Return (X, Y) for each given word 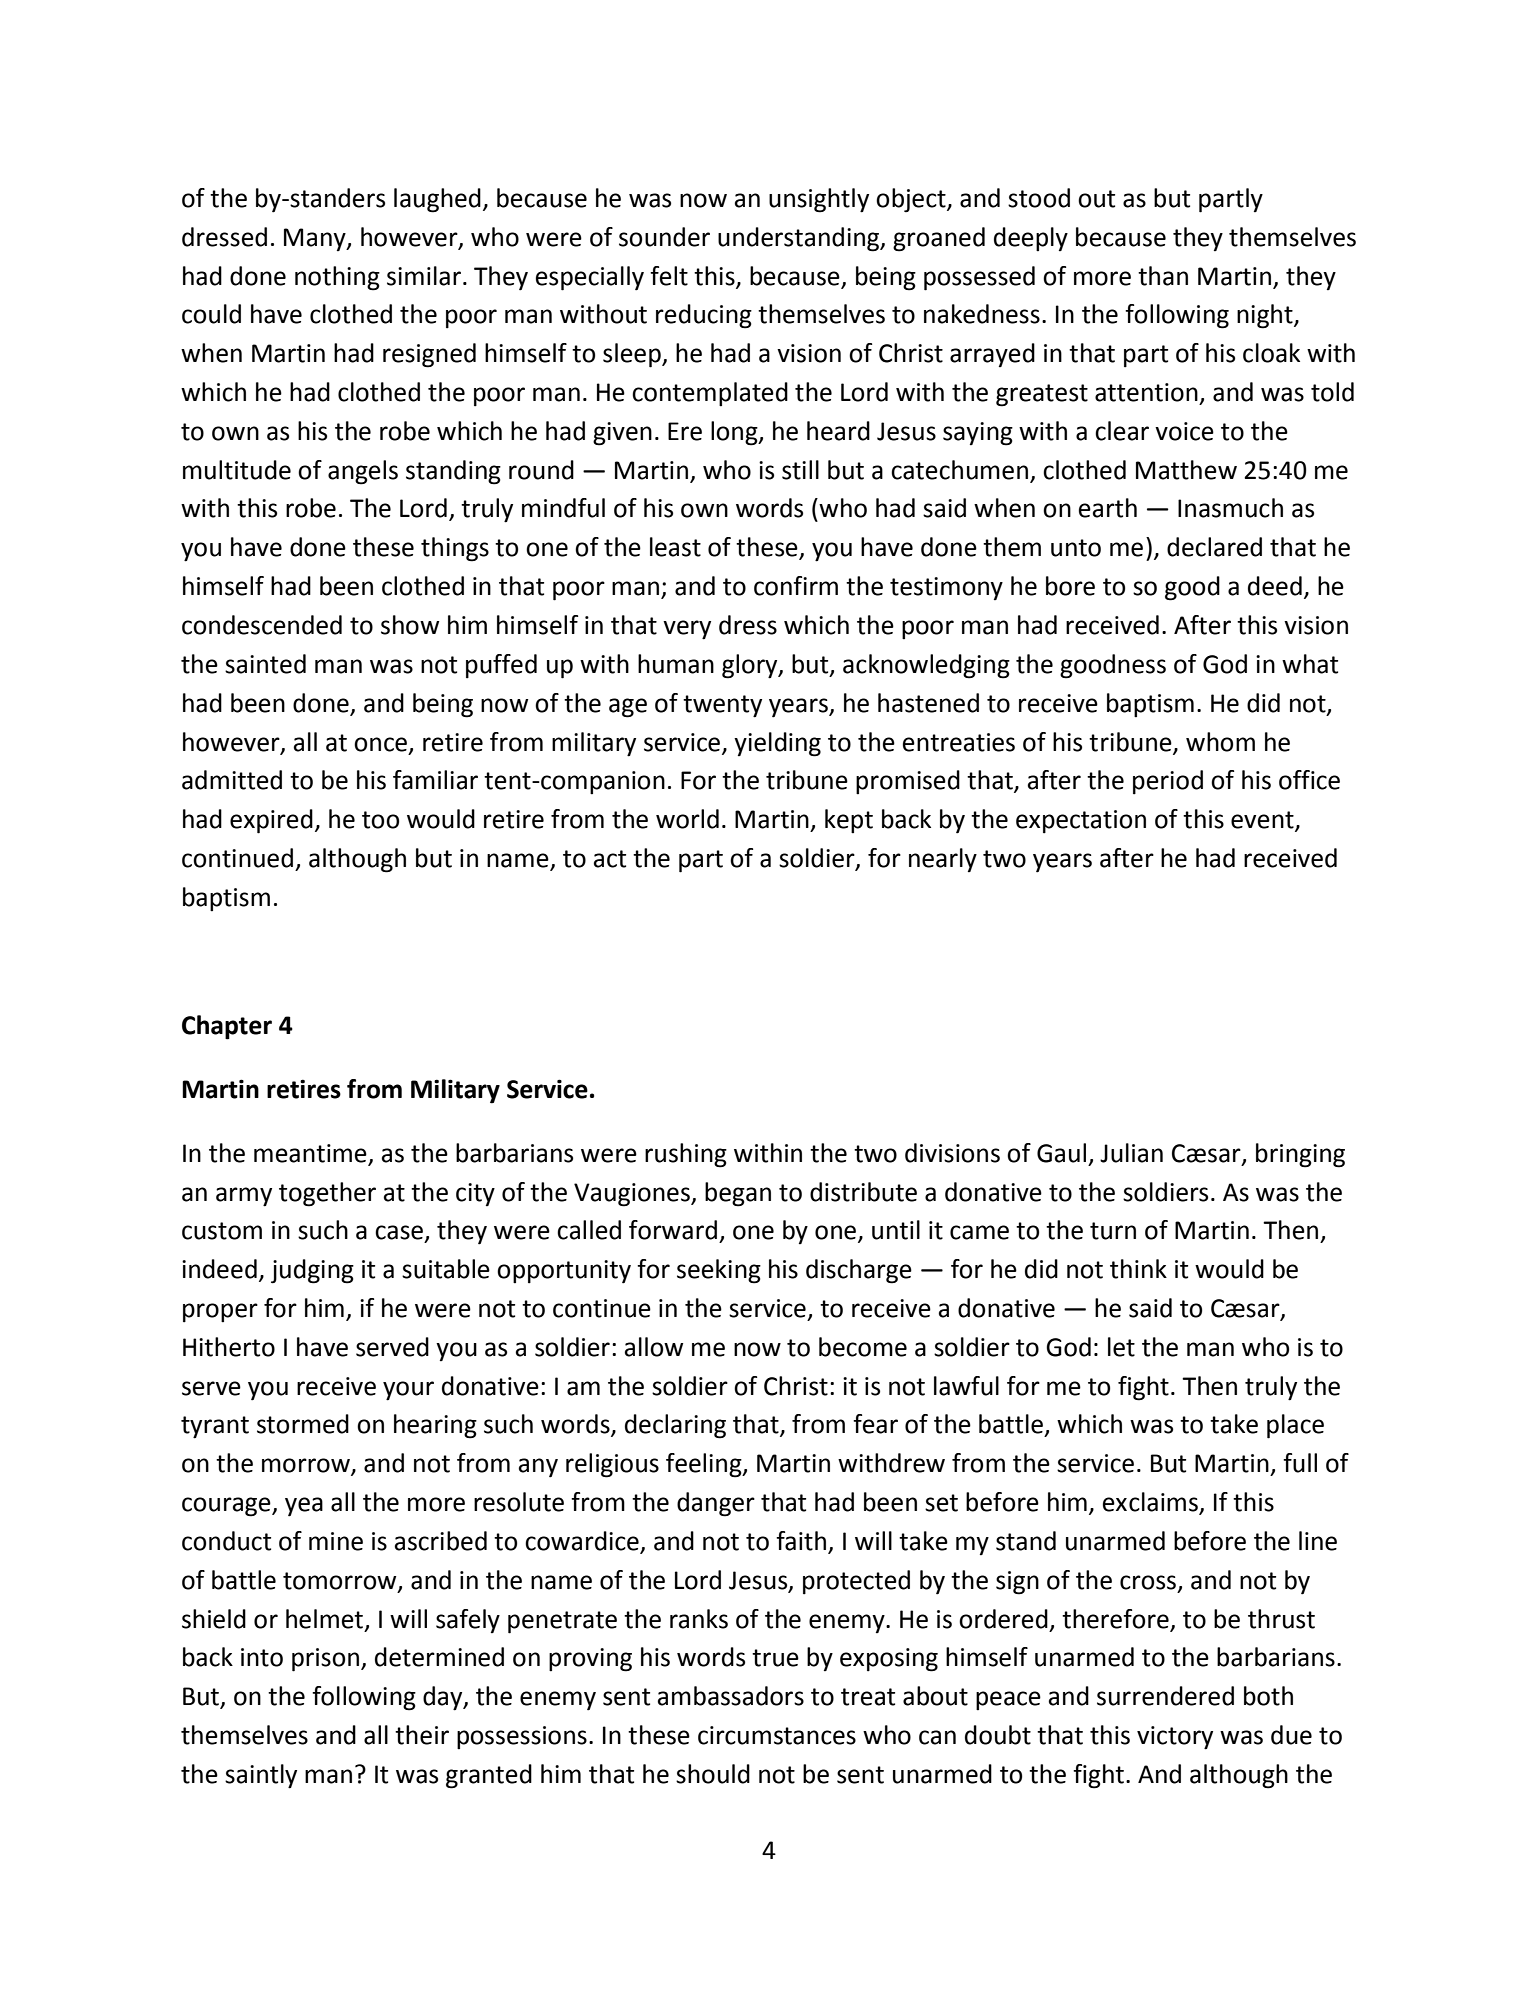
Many (316, 239)
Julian (1131, 1153)
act (610, 859)
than (1163, 276)
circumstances (777, 1735)
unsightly (819, 200)
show (410, 625)
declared (1214, 547)
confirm (796, 586)
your (408, 1391)
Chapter (227, 1027)
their (422, 1735)
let (1121, 1347)
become (863, 1347)
